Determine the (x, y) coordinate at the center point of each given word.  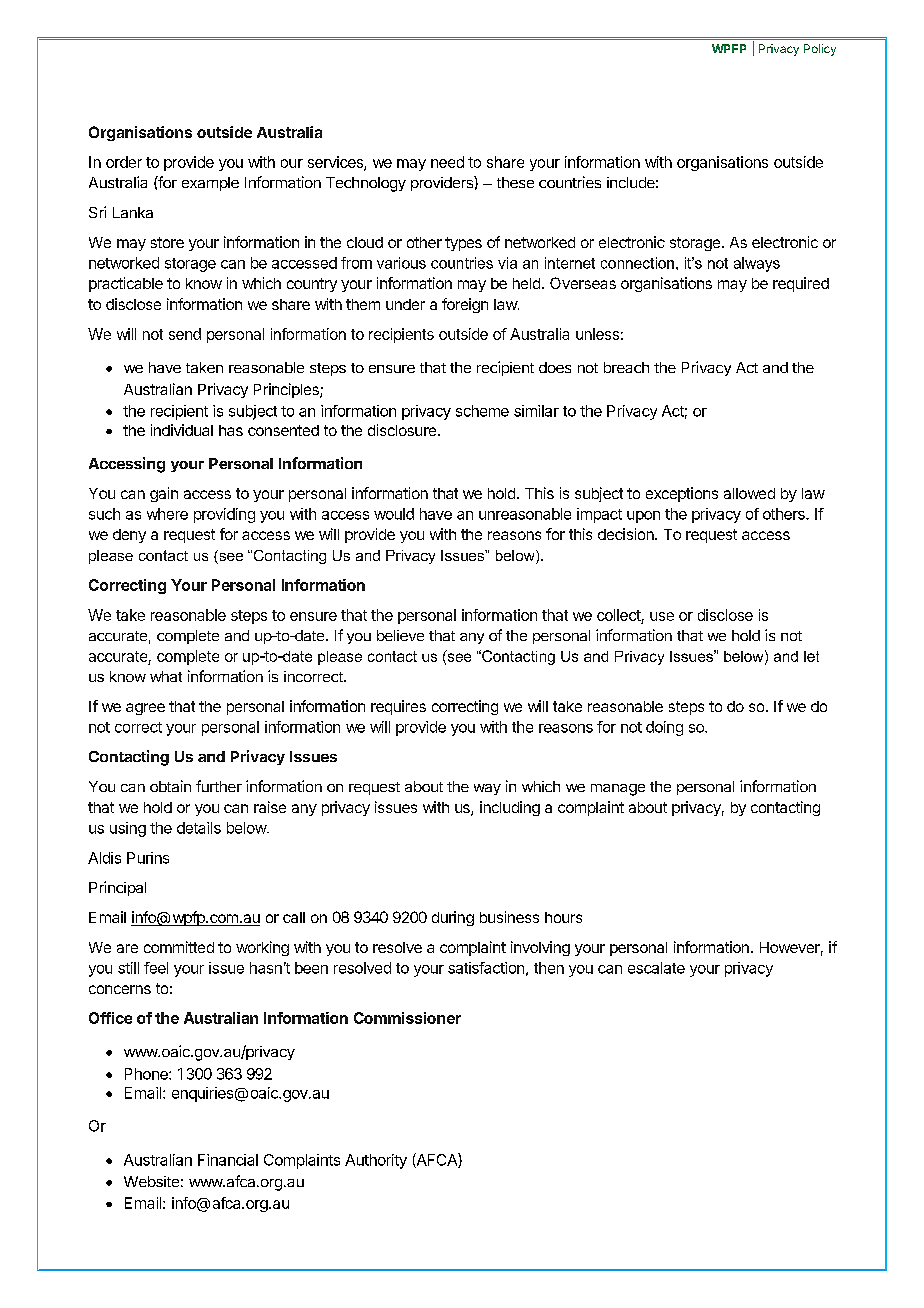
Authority (376, 1161)
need (447, 162)
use (662, 616)
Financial (228, 1160)
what (166, 676)
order (124, 162)
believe (400, 635)
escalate (656, 968)
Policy (820, 50)
